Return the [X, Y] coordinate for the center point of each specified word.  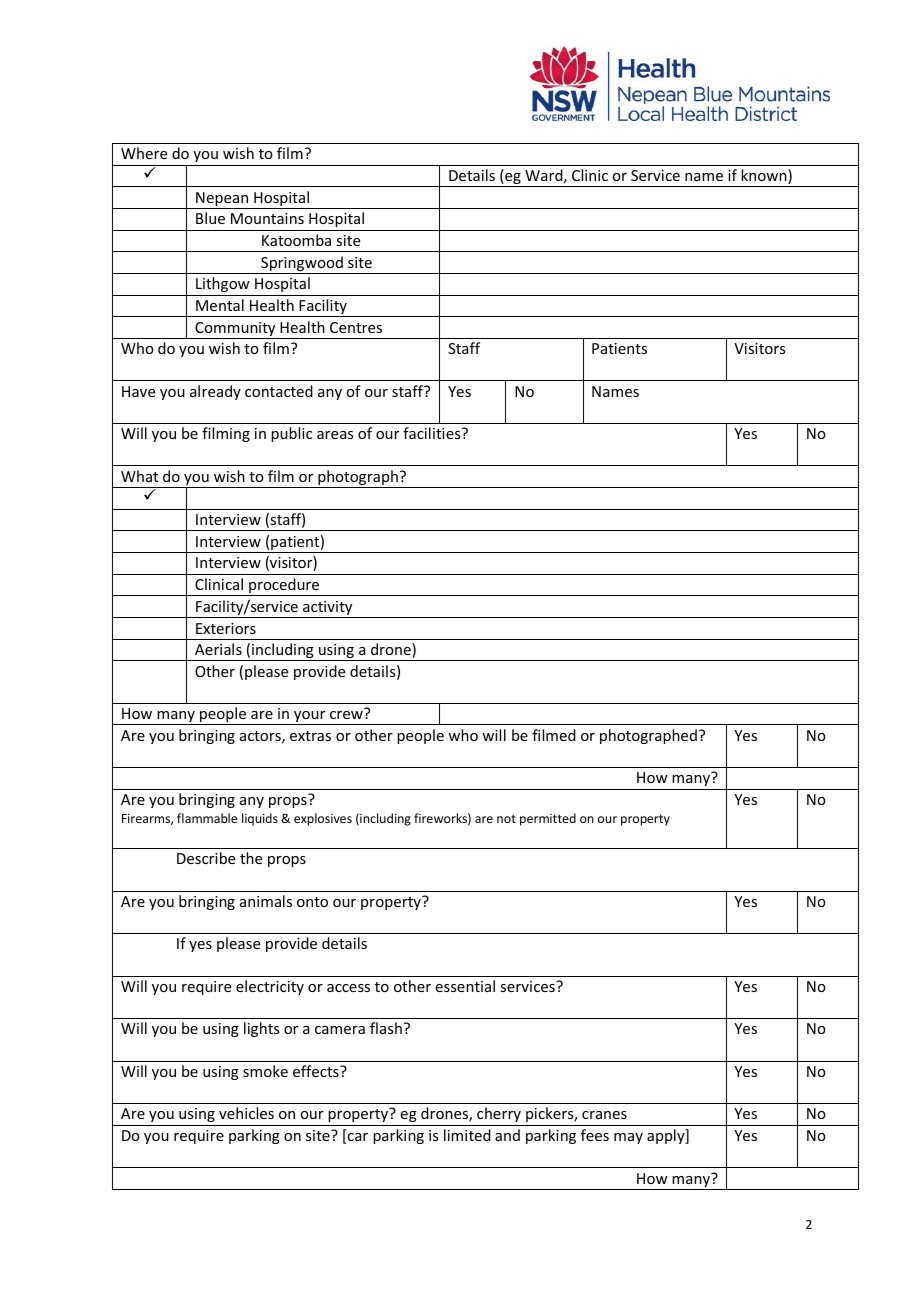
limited [467, 1135]
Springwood [302, 265]
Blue [210, 218]
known [765, 176]
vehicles [246, 1113]
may [628, 1138]
